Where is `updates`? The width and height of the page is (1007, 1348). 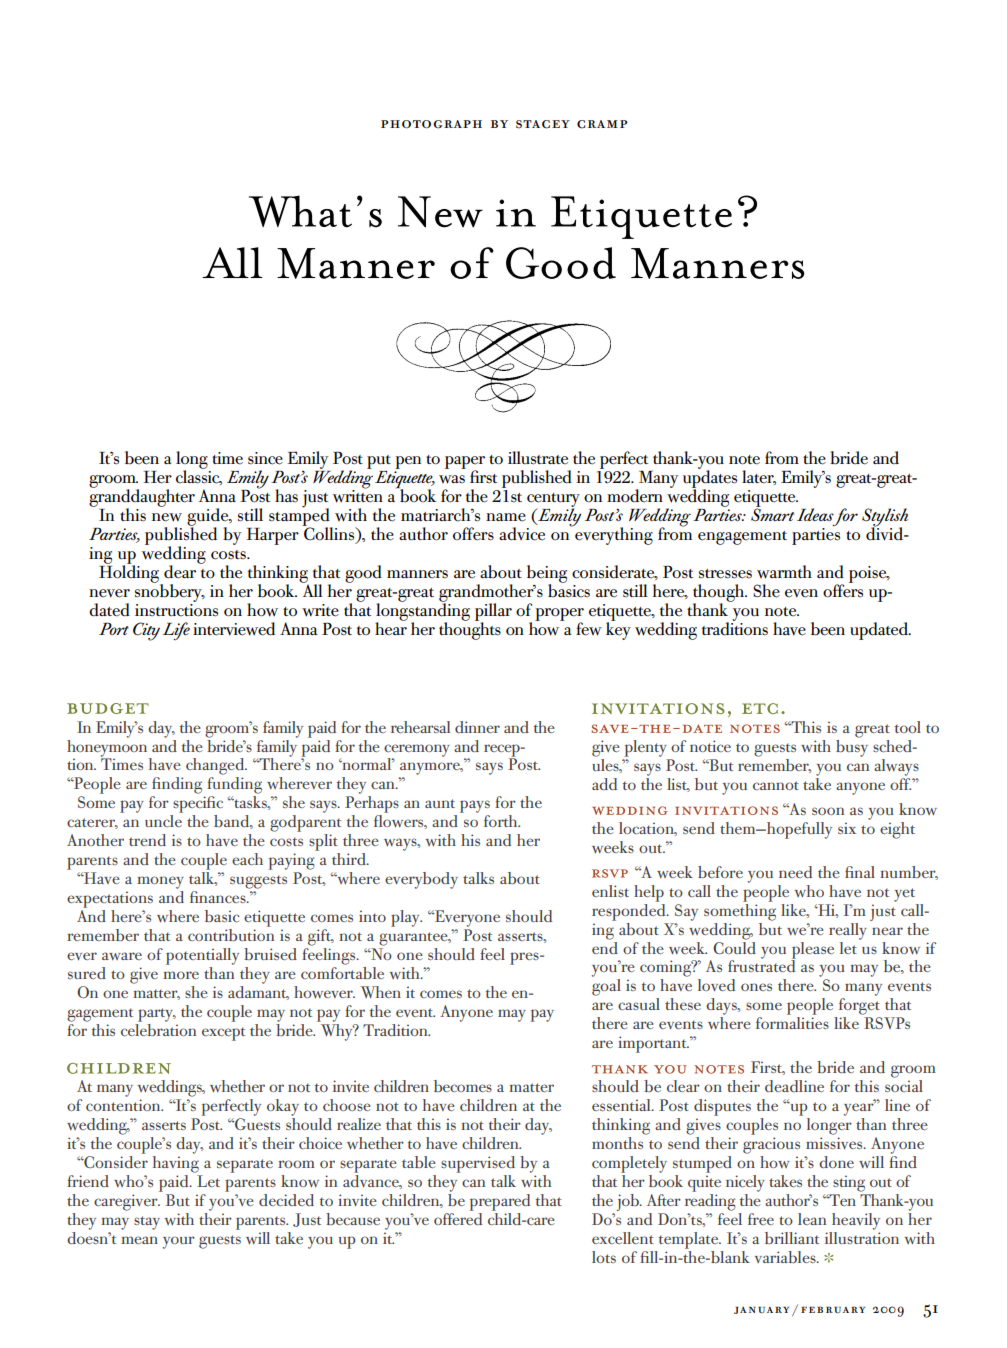
updates is located at coordinates (710, 479).
